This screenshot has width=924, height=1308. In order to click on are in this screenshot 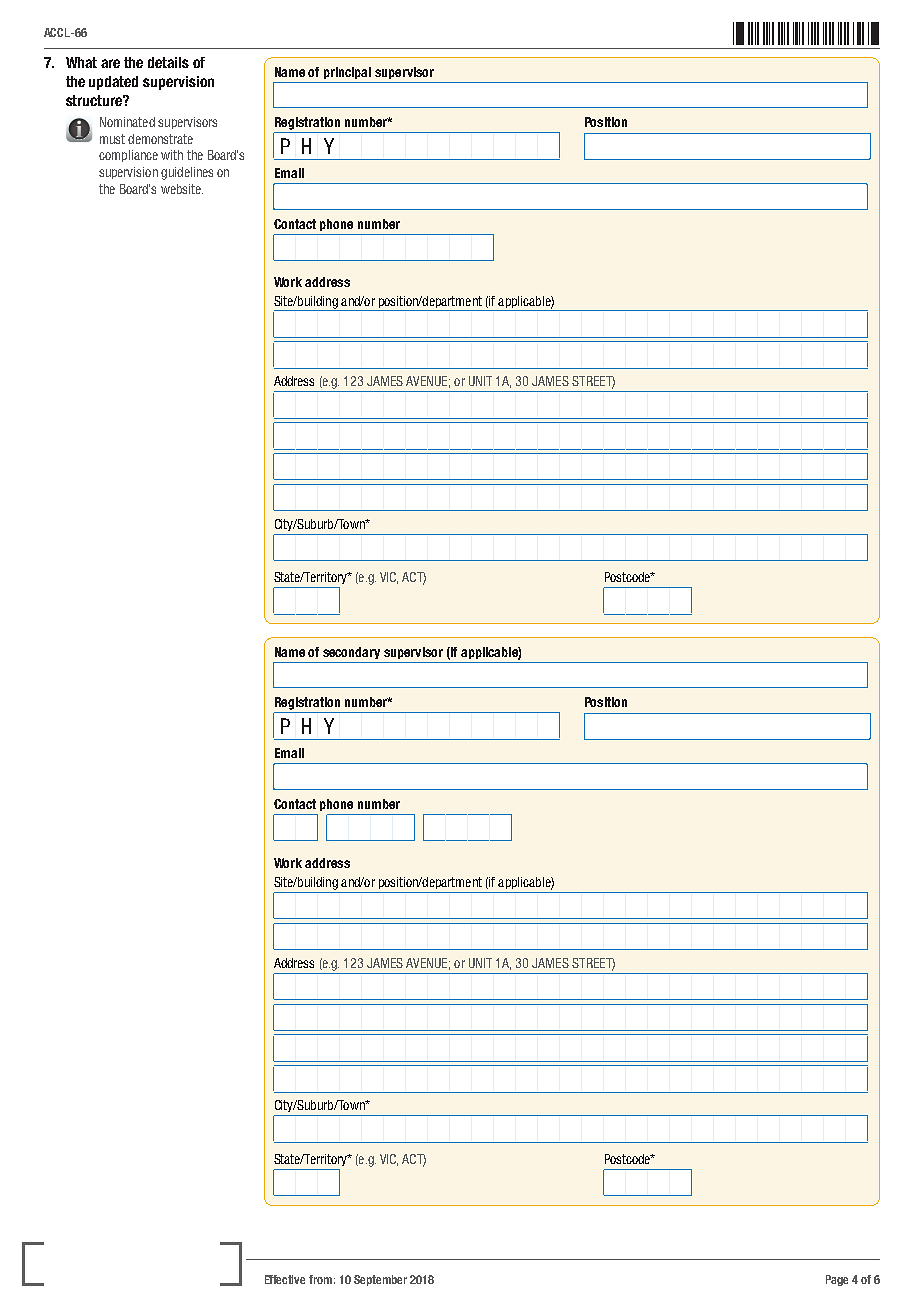, I will do `click(110, 63)`.
